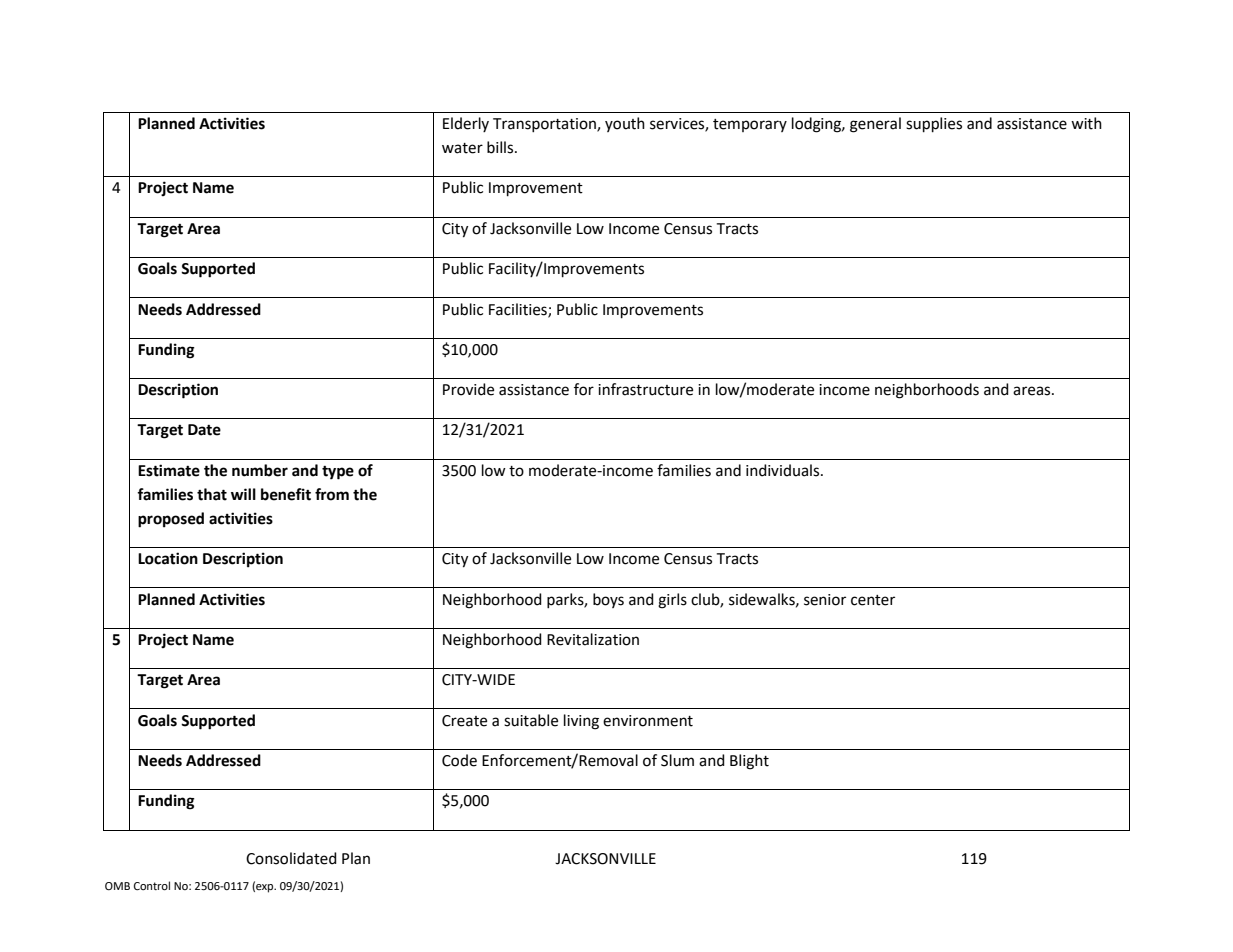 This page has width=1233, height=952. What do you see at coordinates (873, 600) in the page?
I see `center` at bounding box center [873, 600].
